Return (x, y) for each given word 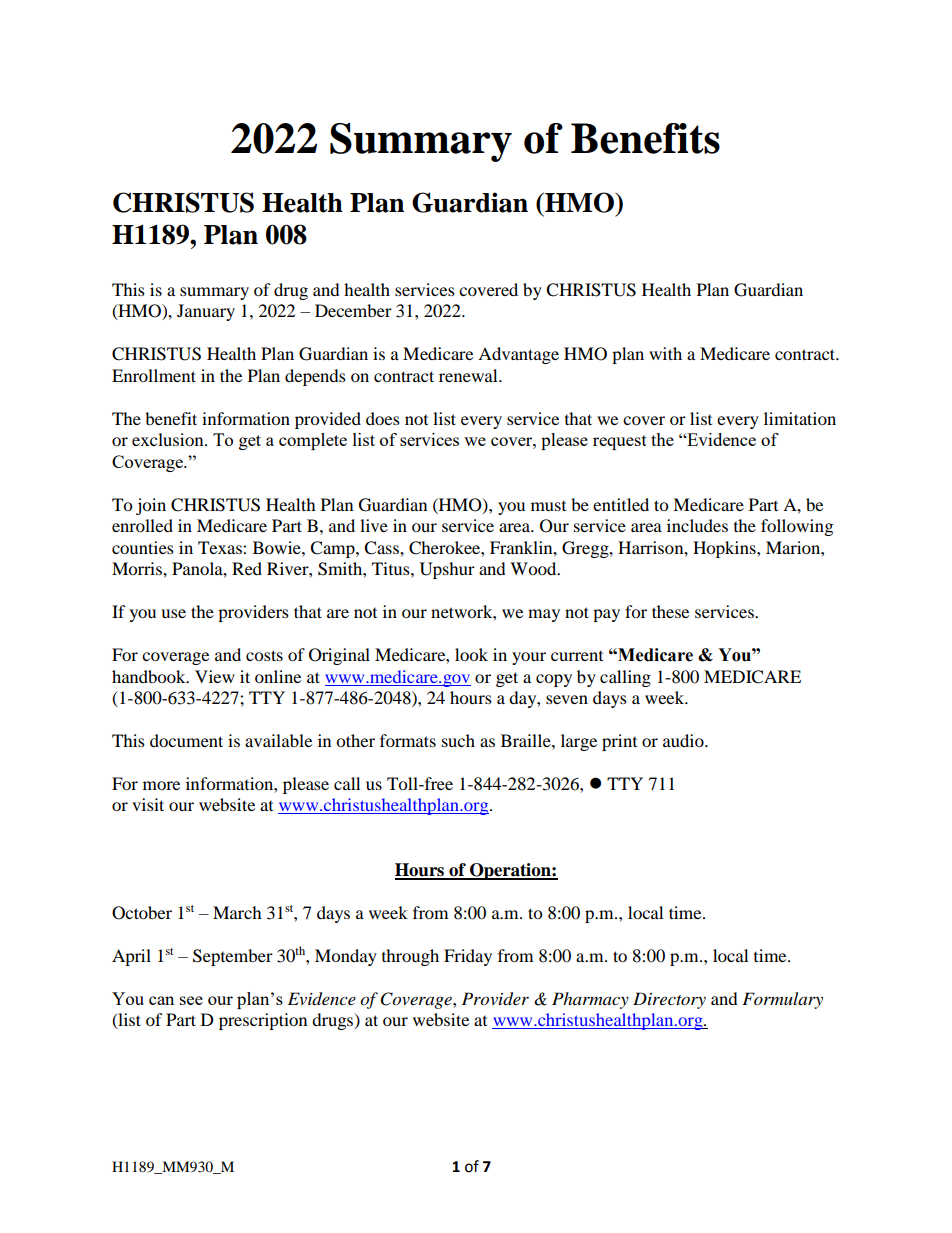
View (215, 676)
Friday (468, 957)
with (665, 353)
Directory (669, 1000)
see (191, 1000)
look (471, 654)
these (670, 611)
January (206, 312)
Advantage (518, 355)
